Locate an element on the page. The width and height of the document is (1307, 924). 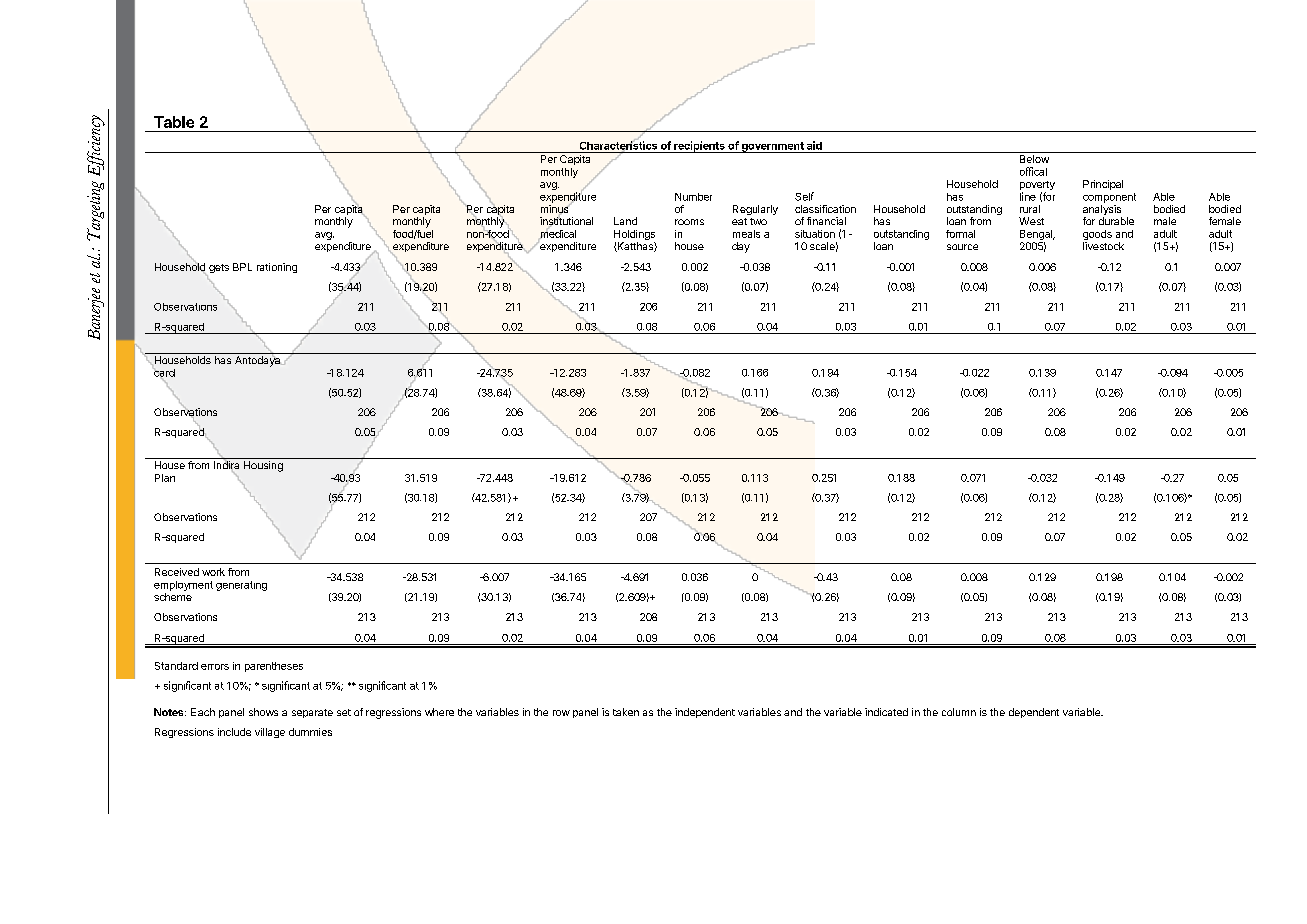
generating is located at coordinates (241, 586).
